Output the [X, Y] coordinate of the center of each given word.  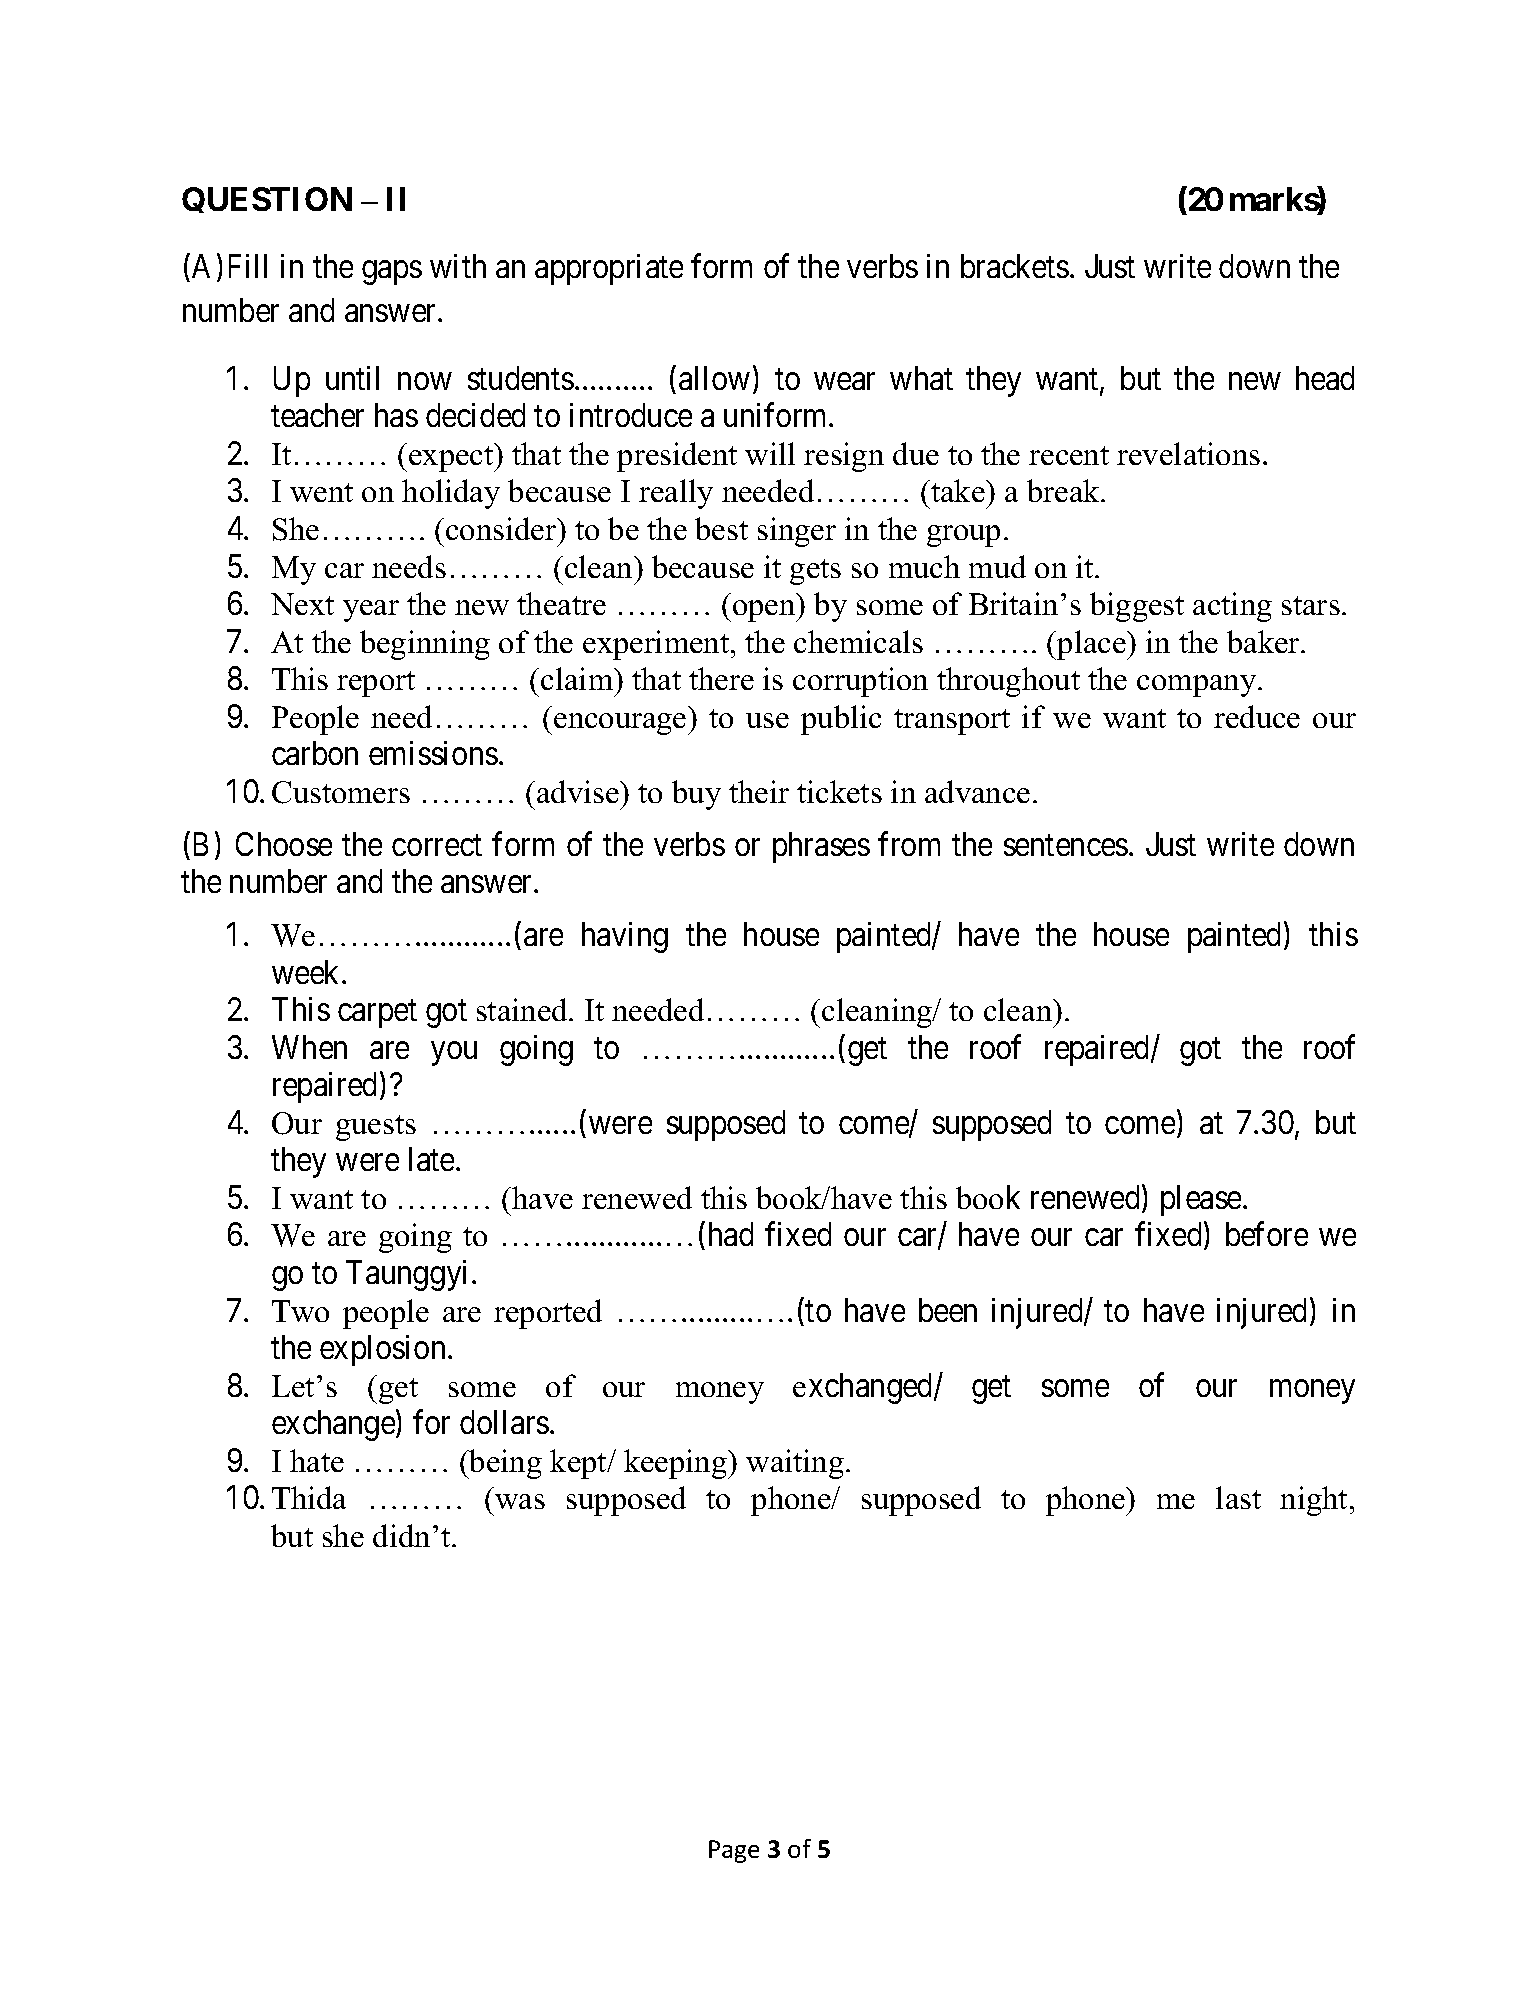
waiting [795, 1464]
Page [734, 1851]
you [454, 1054]
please [1201, 1200]
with [458, 266]
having [625, 937]
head [1325, 378]
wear [844, 381]
